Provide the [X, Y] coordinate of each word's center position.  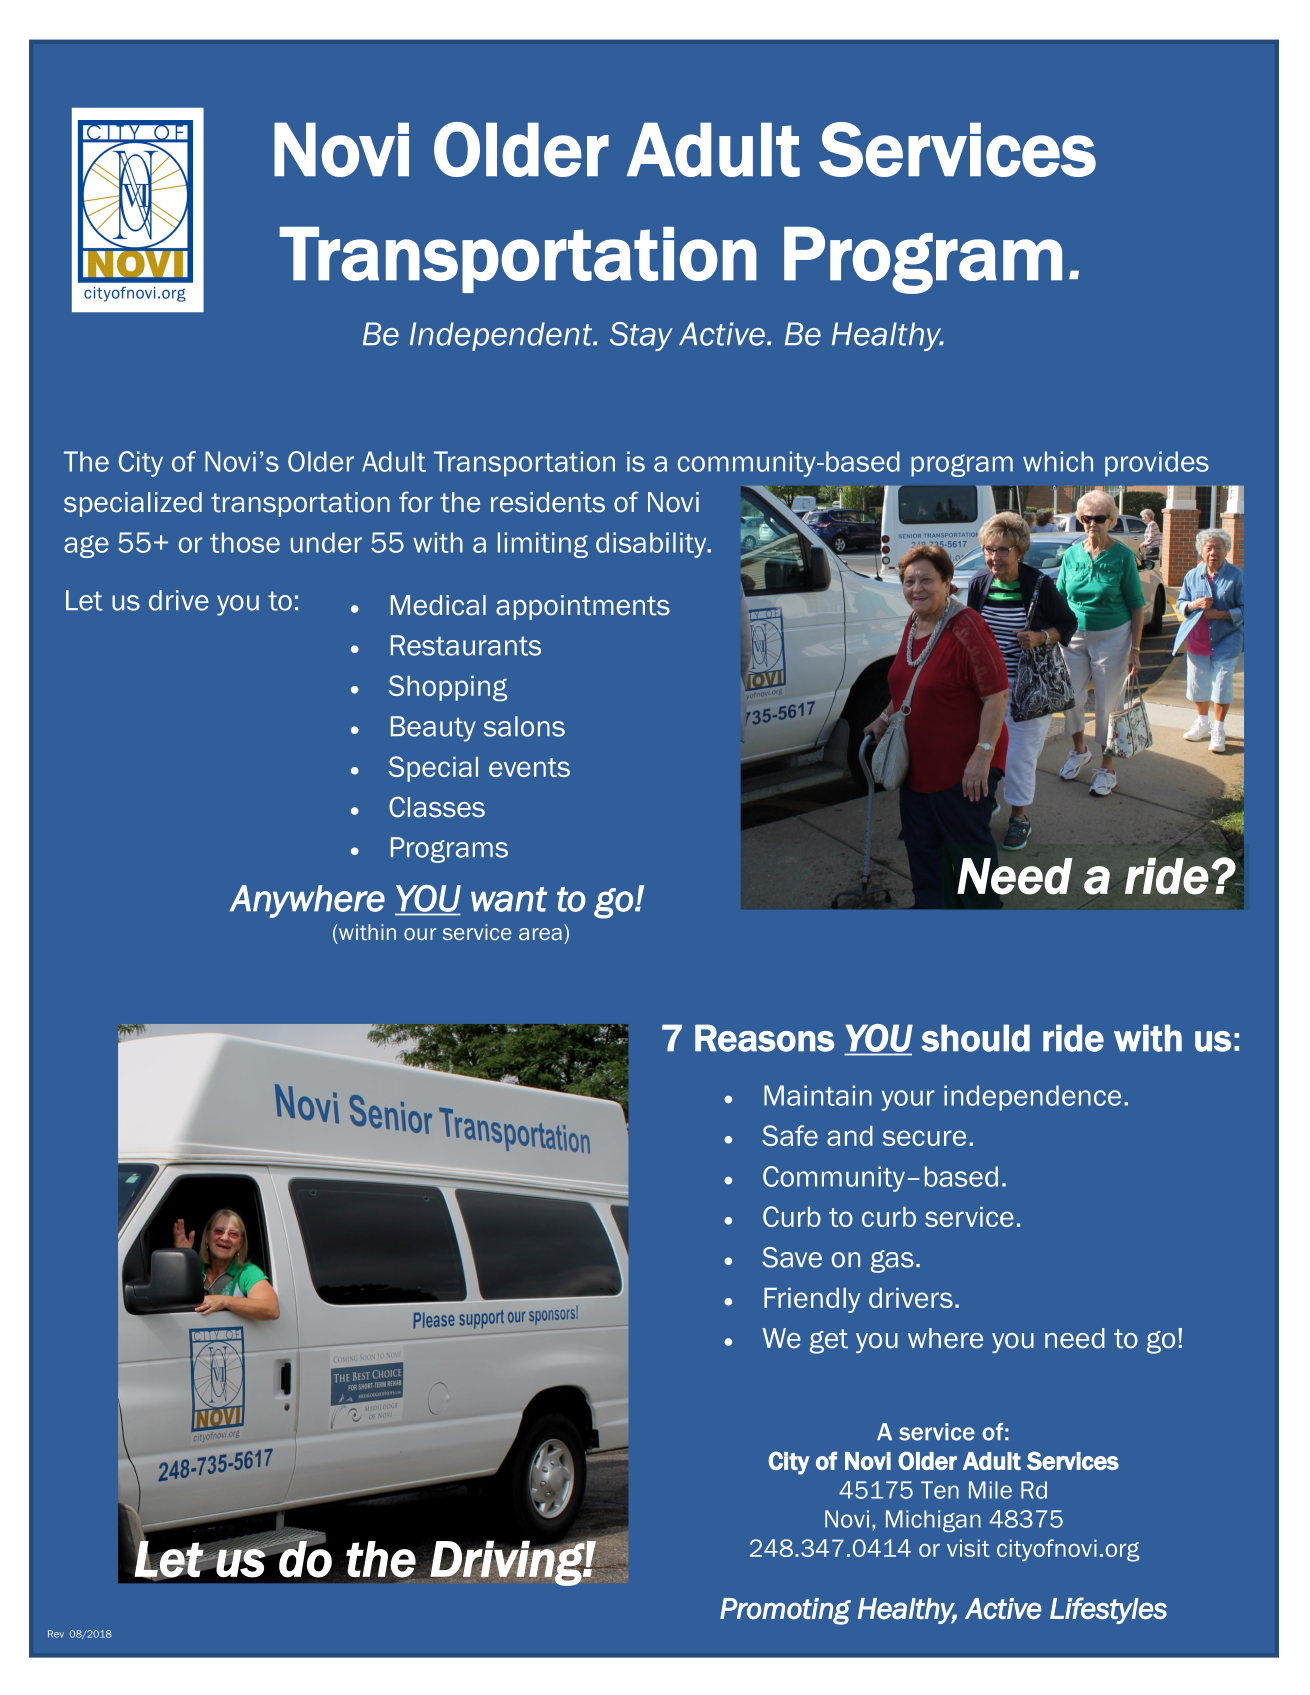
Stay [641, 336]
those [245, 542]
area [540, 934]
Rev [56, 1634]
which [1058, 461]
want [509, 899]
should [975, 1038]
